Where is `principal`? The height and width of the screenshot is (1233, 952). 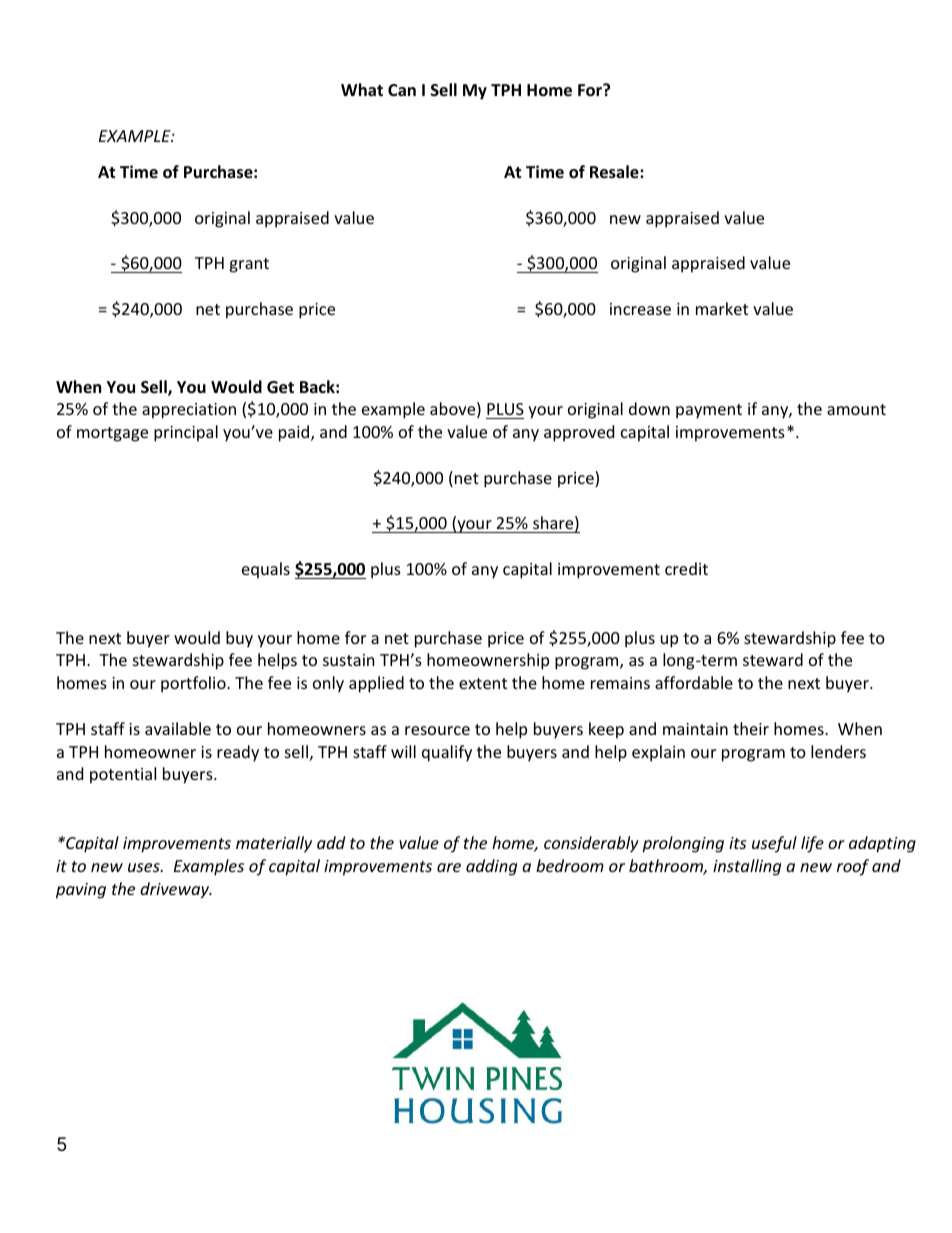
principal is located at coordinates (186, 433).
